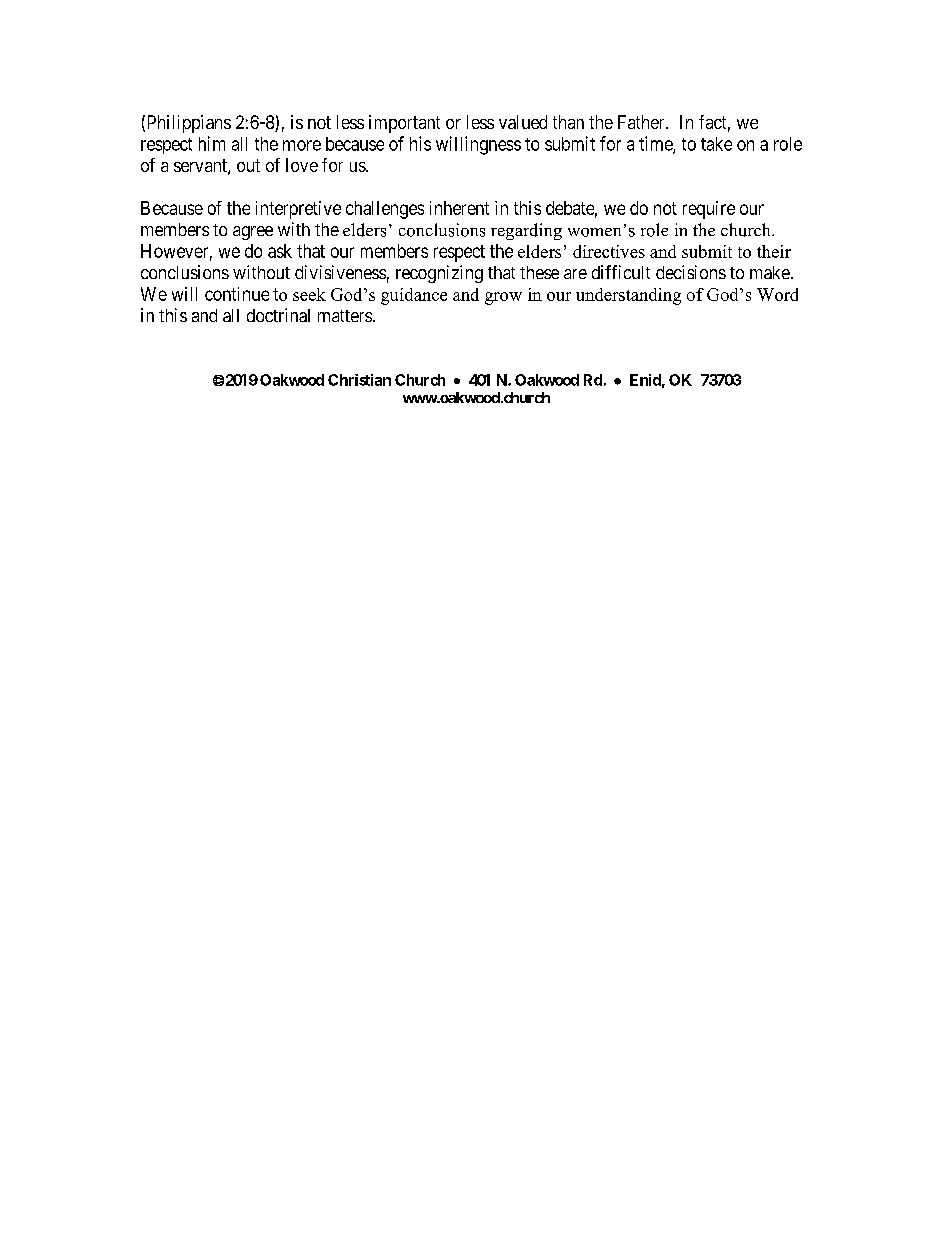 This screenshot has width=952, height=1233. What do you see at coordinates (340, 272) in the screenshot?
I see `divisiveness` at bounding box center [340, 272].
